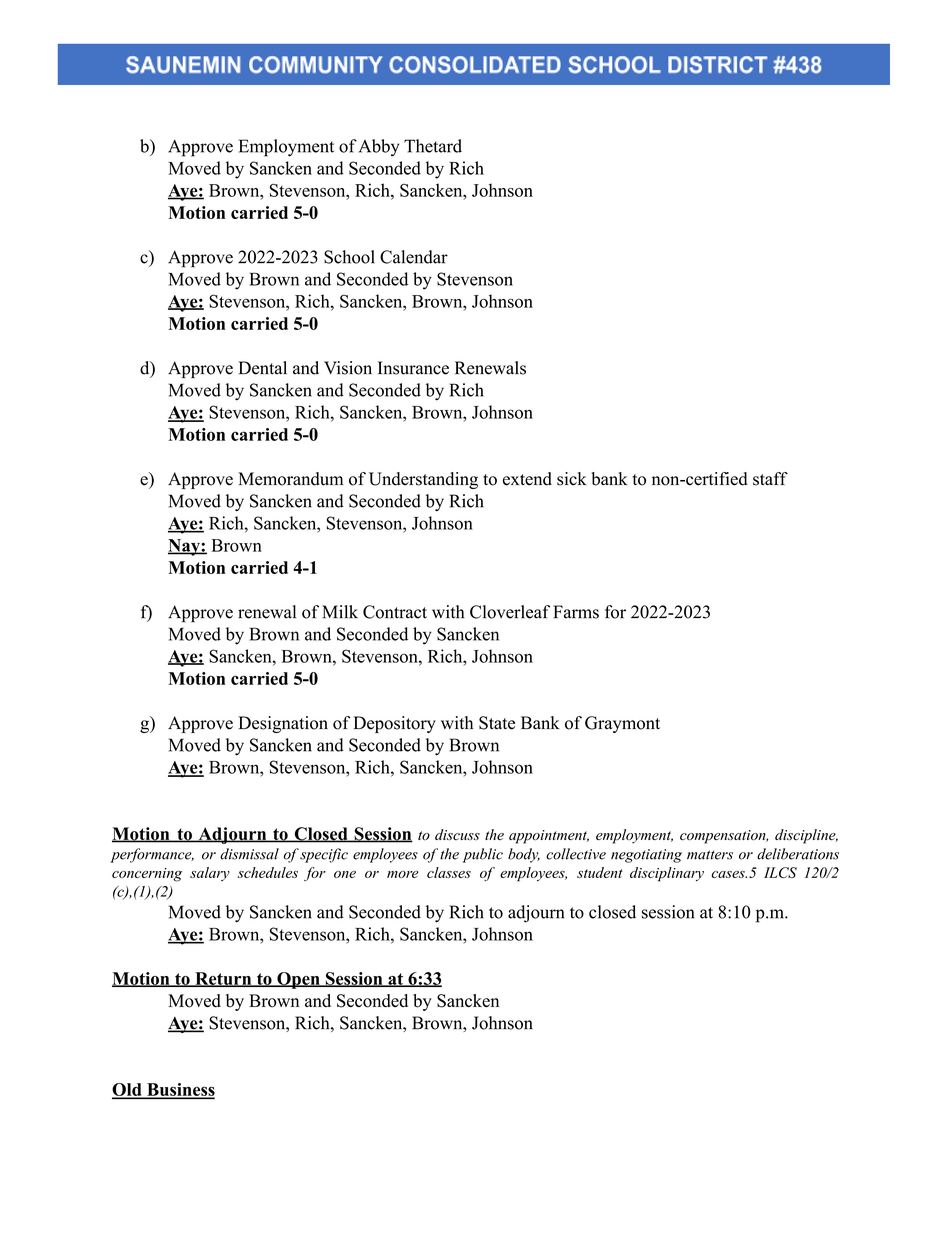 The height and width of the screenshot is (1233, 952). What do you see at coordinates (348, 368) in the screenshot?
I see `Vision` at bounding box center [348, 368].
